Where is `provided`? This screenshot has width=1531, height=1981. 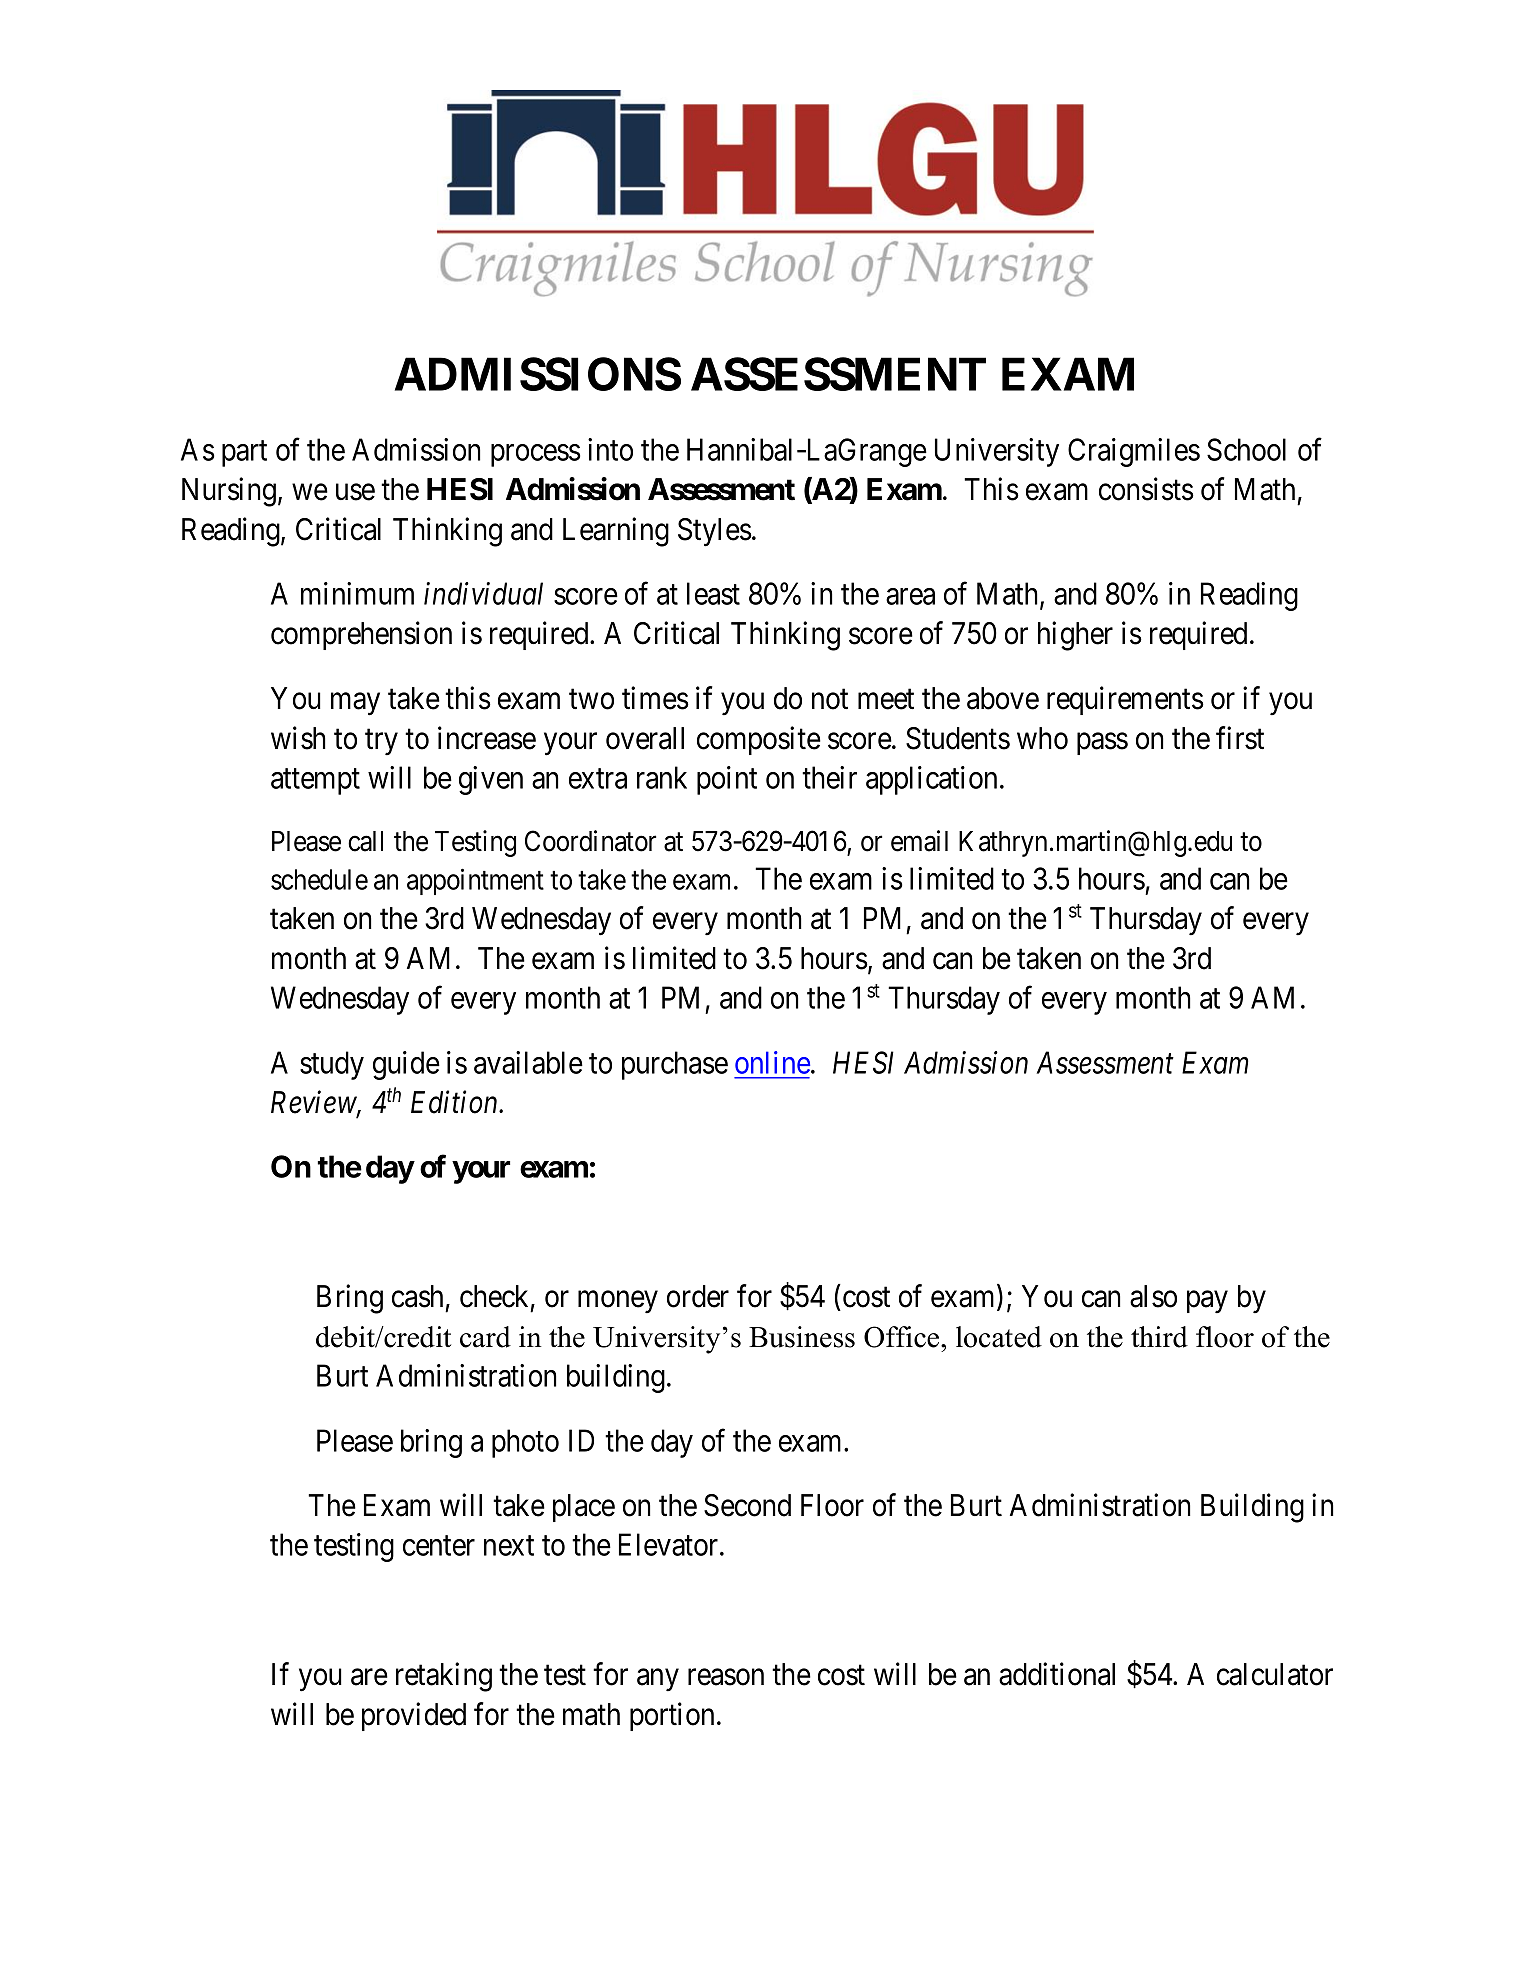
provided is located at coordinates (414, 1716).
